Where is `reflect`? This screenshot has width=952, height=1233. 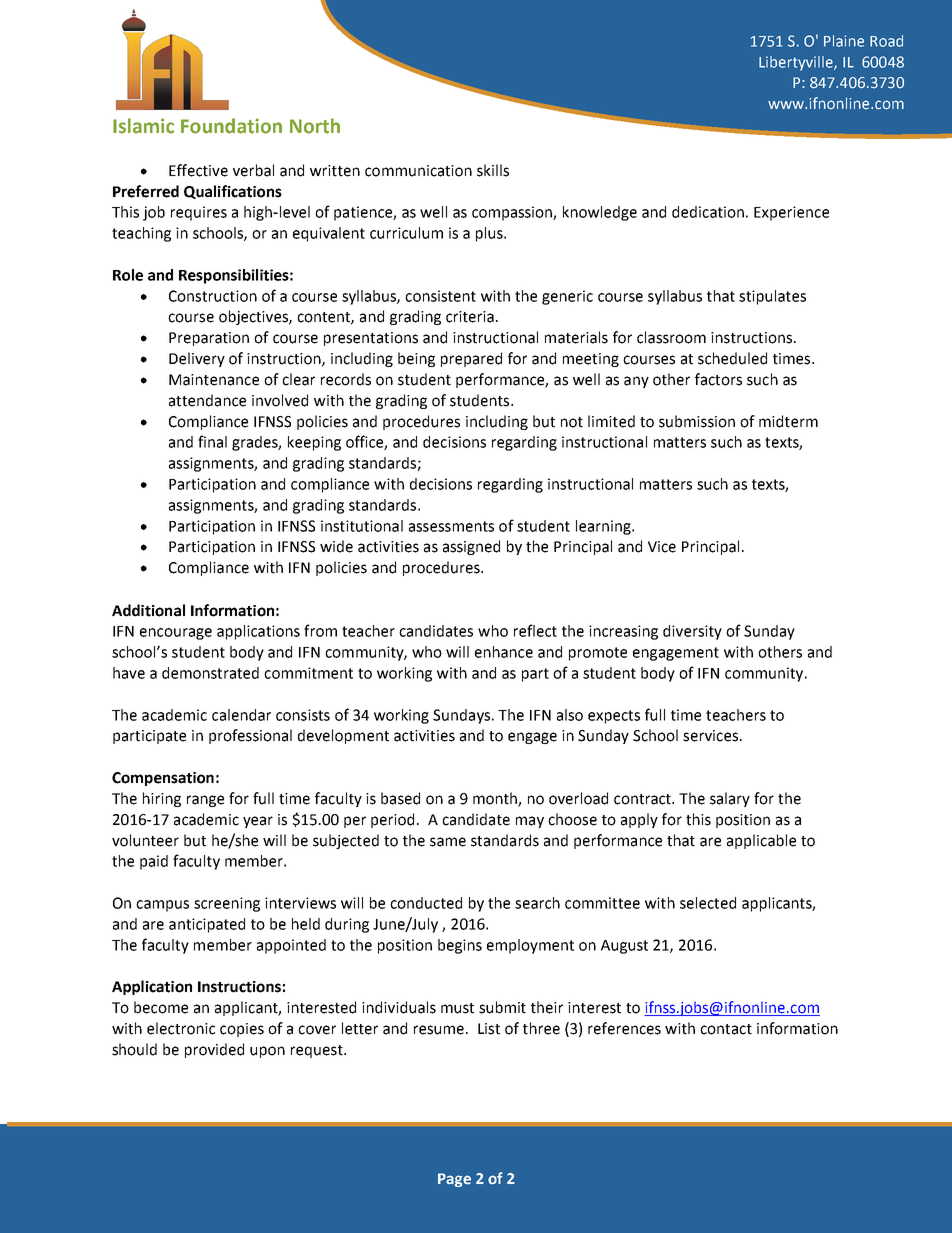 reflect is located at coordinates (535, 630).
